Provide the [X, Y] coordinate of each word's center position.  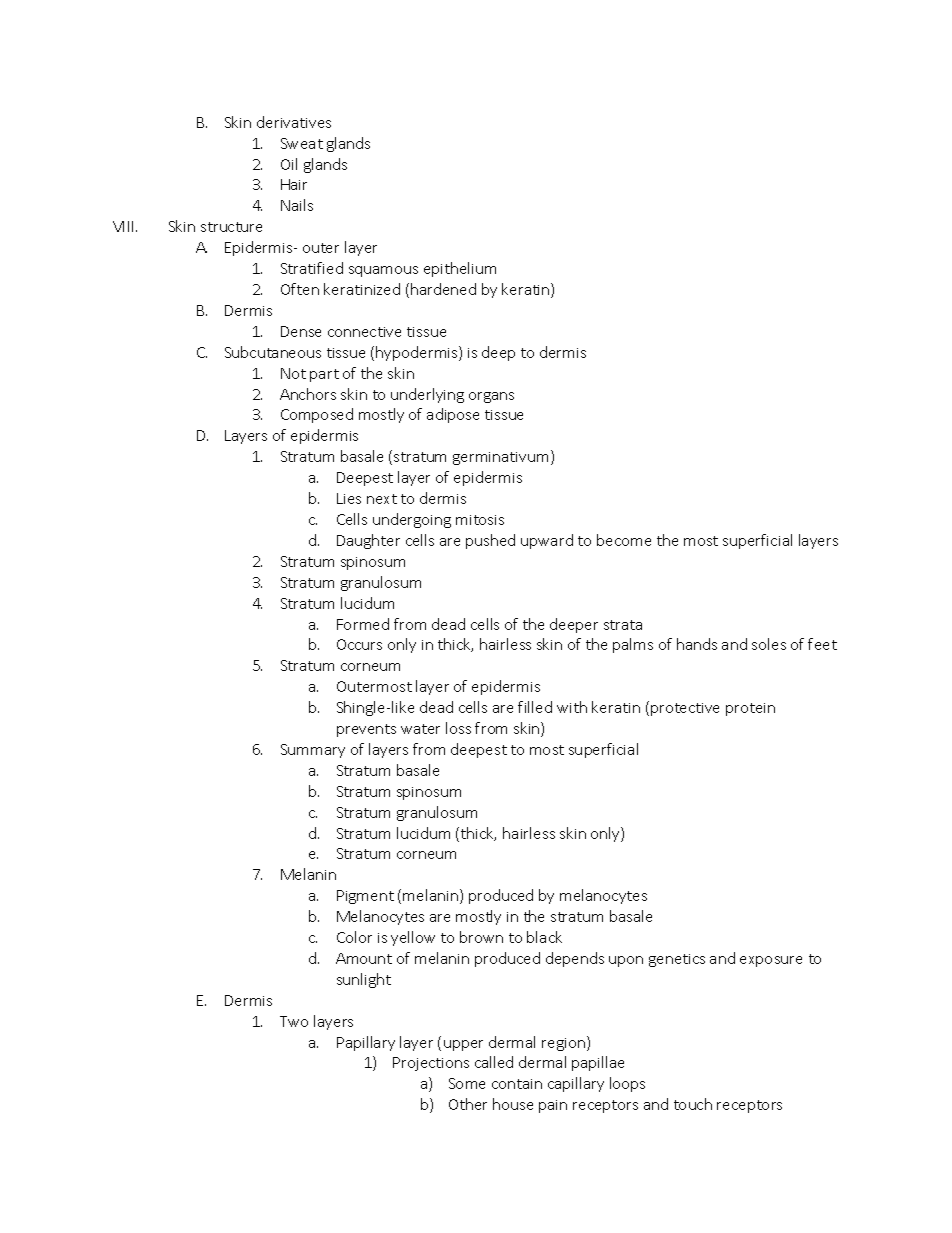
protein [750, 709]
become [624, 540]
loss [458, 728]
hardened [443, 289]
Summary [313, 751]
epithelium [460, 269]
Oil [289, 164]
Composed [317, 415]
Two [294, 1021]
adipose [453, 415]
